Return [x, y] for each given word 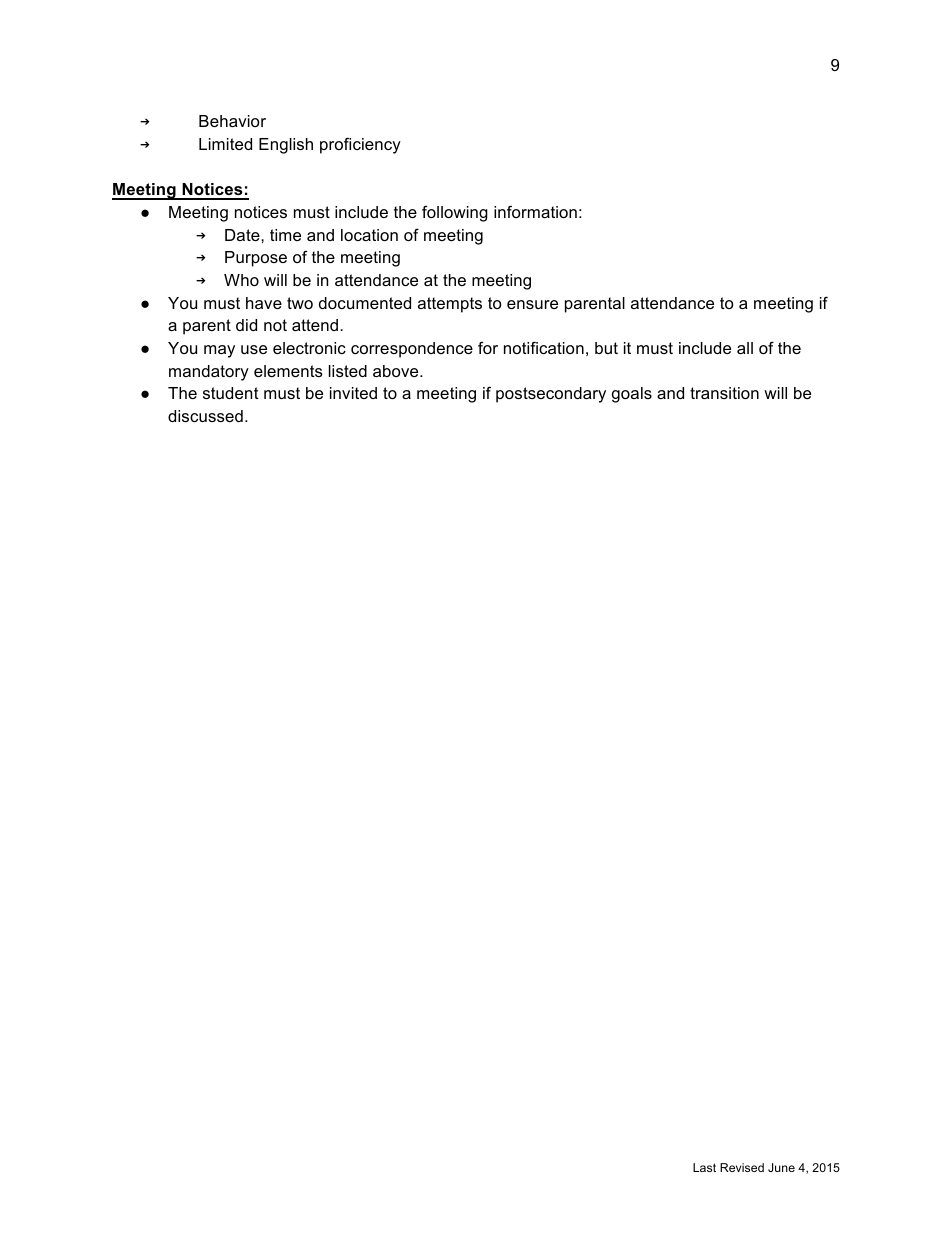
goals [632, 395]
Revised [742, 1167]
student [231, 393]
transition [724, 393]
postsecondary [551, 395]
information [535, 211]
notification [544, 347]
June [781, 1167]
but [606, 348]
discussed [205, 416]
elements [288, 371]
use [254, 349]
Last [704, 1167]
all [745, 348]
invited [353, 393]
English [286, 146]
